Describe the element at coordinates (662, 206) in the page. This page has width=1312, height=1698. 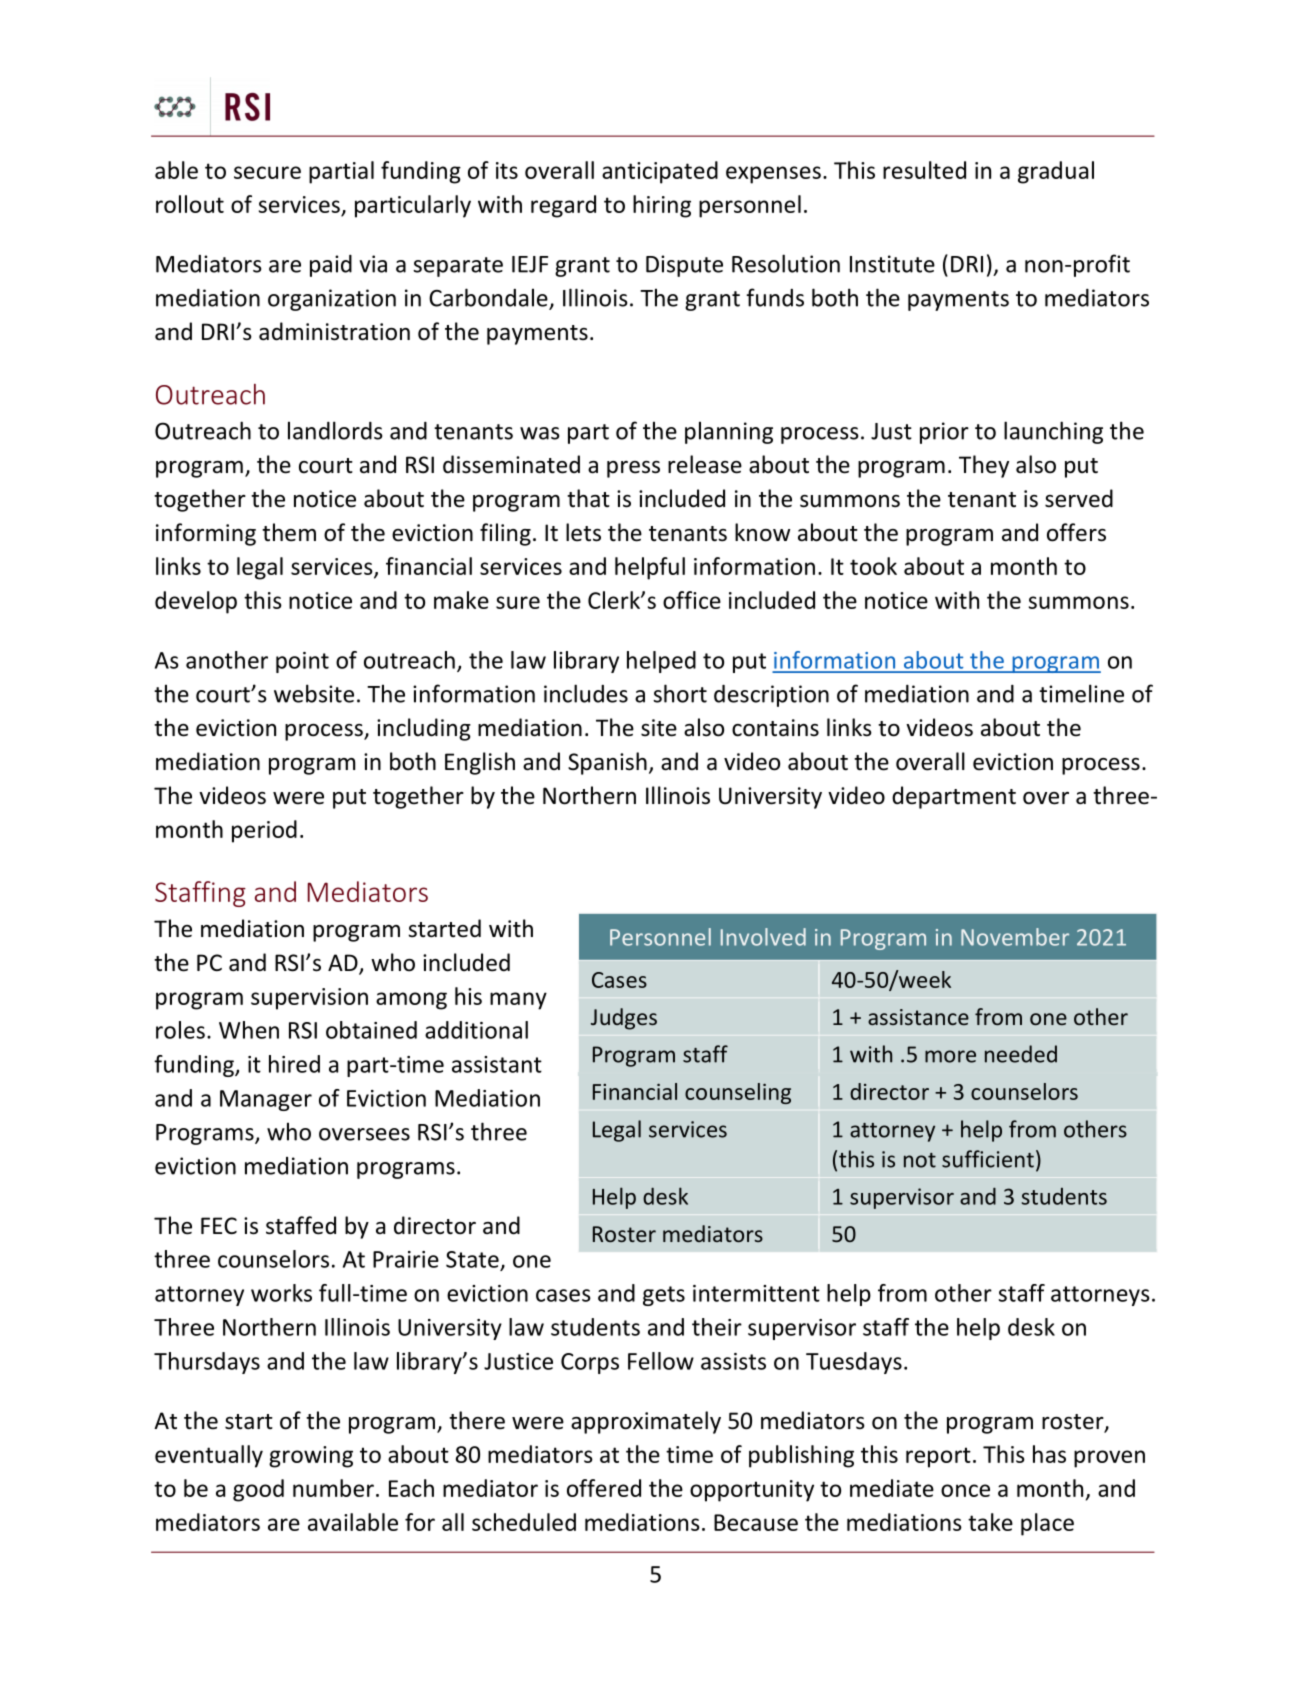
I see `hiring` at that location.
